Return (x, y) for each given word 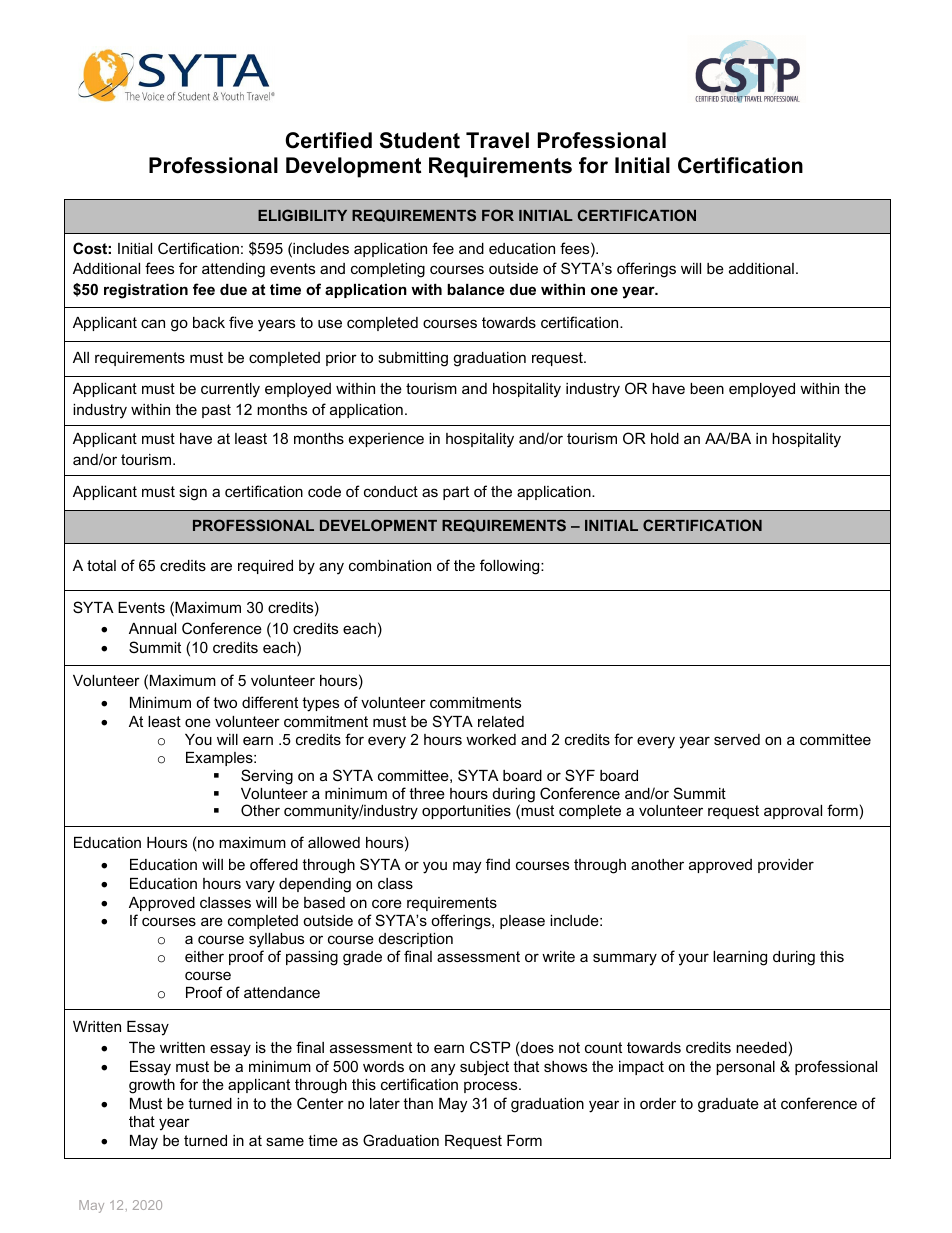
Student (420, 140)
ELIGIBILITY (302, 215)
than (418, 1103)
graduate (728, 1105)
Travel (497, 140)
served (737, 739)
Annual (152, 628)
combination (390, 565)
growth (152, 1086)
